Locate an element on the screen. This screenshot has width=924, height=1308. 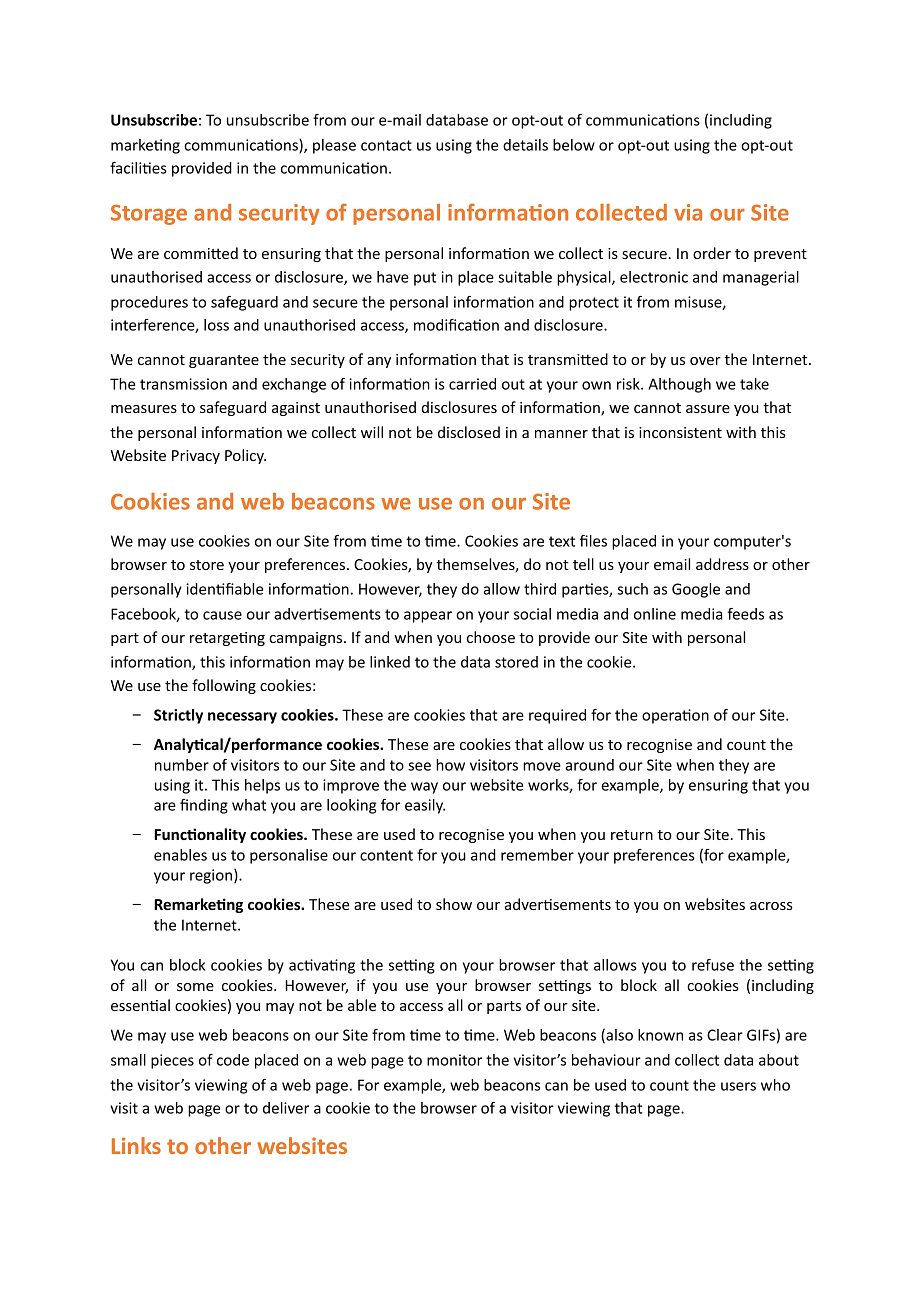
contact is located at coordinates (386, 145).
